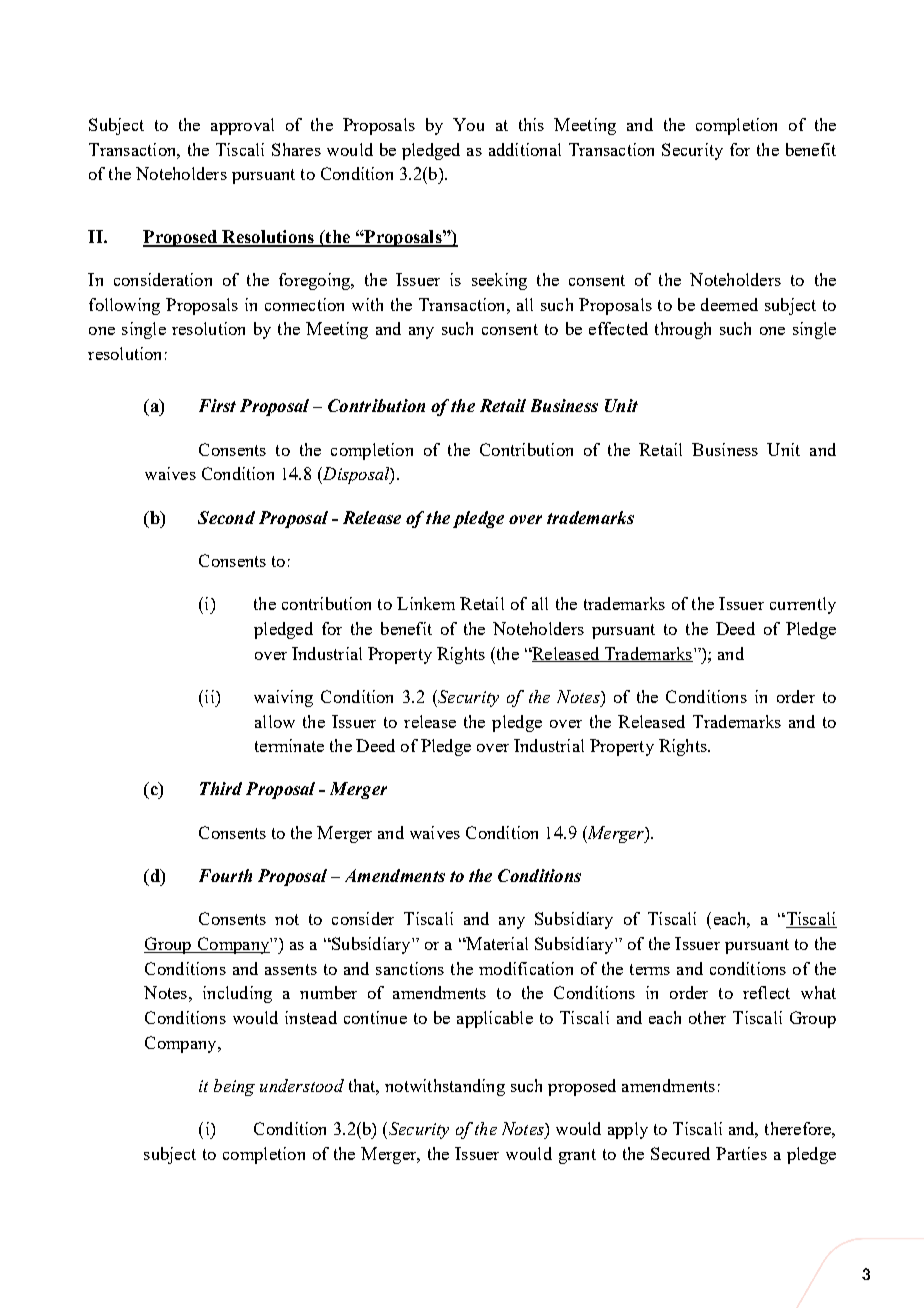 The width and height of the image is (924, 1308). I want to click on effected, so click(618, 328).
